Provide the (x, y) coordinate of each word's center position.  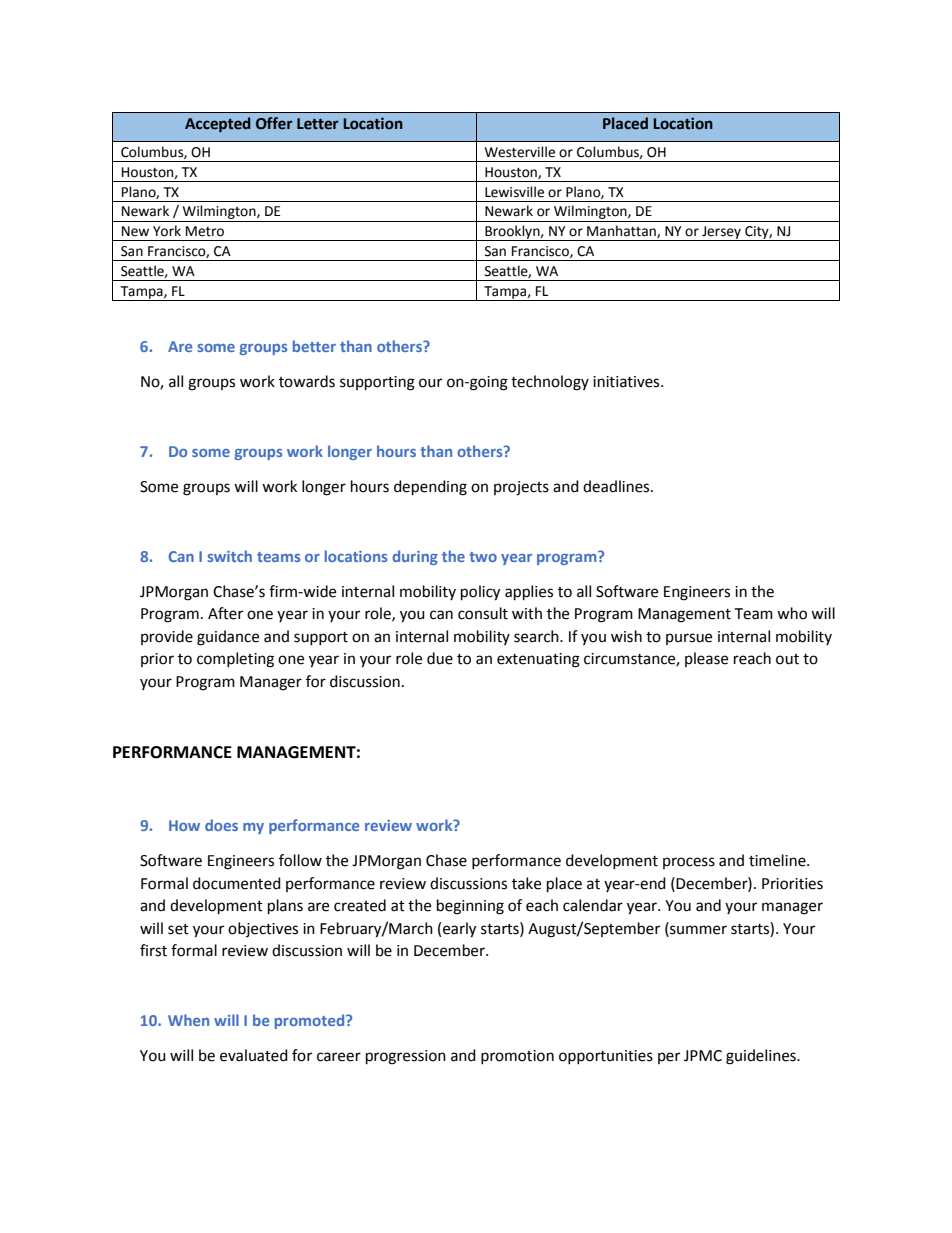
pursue (689, 639)
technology (550, 383)
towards (307, 381)
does (221, 825)
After (225, 613)
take (526, 883)
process (689, 863)
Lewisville (514, 192)
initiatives (627, 382)
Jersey (721, 233)
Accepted (218, 124)
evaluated (254, 1055)
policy (480, 593)
